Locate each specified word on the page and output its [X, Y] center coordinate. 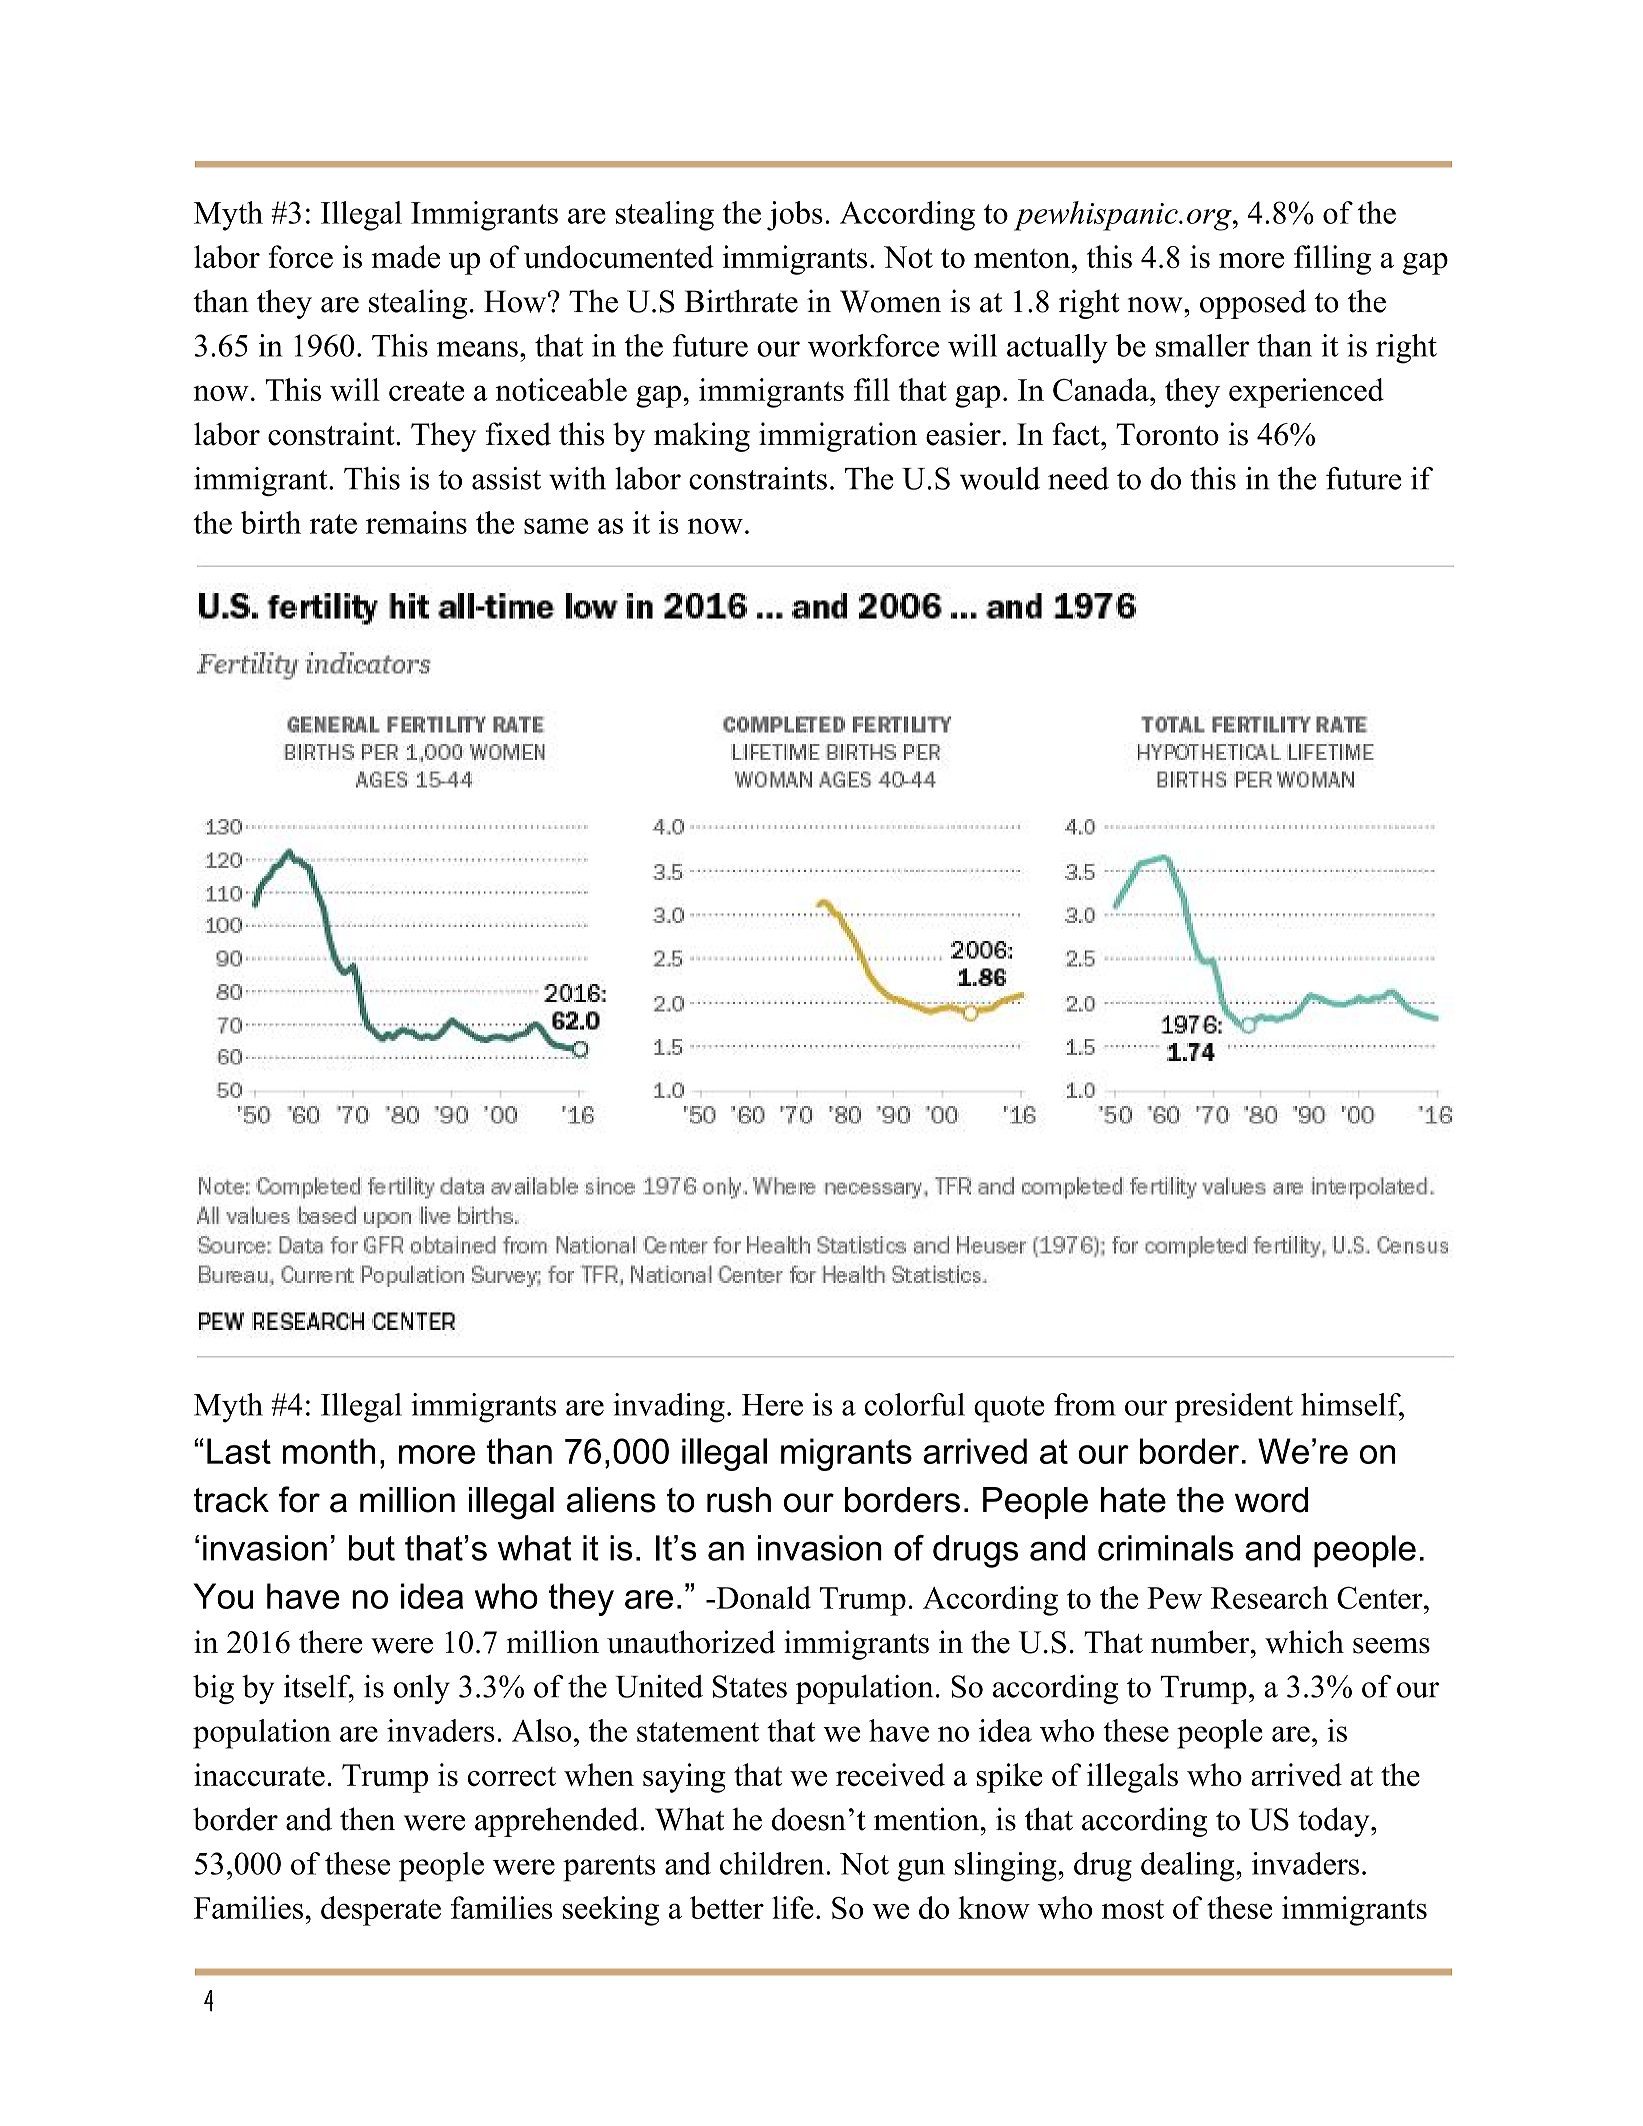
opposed [1253, 304]
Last [239, 1451]
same [556, 526]
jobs [795, 216]
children [773, 1863]
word [1271, 1500]
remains [416, 522]
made [405, 257]
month [329, 1451]
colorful [914, 1404]
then [367, 1819]
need [1078, 478]
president [1234, 1408]
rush [739, 1500]
